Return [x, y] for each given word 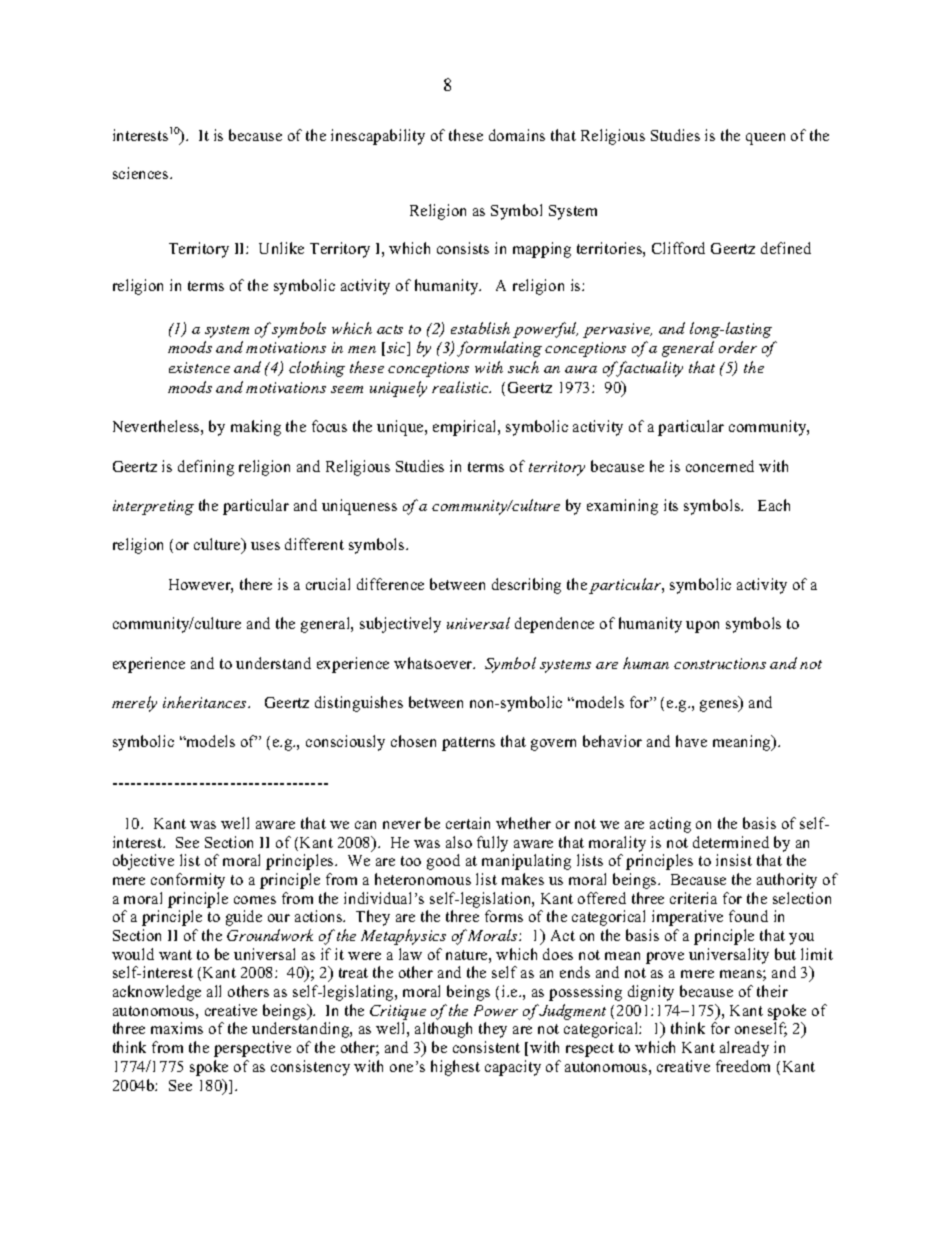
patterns [468, 744]
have [691, 741]
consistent [486, 1047]
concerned [720, 466]
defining [206, 468]
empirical [466, 428]
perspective [252, 1049]
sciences [142, 173]
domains [517, 135]
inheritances [206, 702]
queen [765, 139]
